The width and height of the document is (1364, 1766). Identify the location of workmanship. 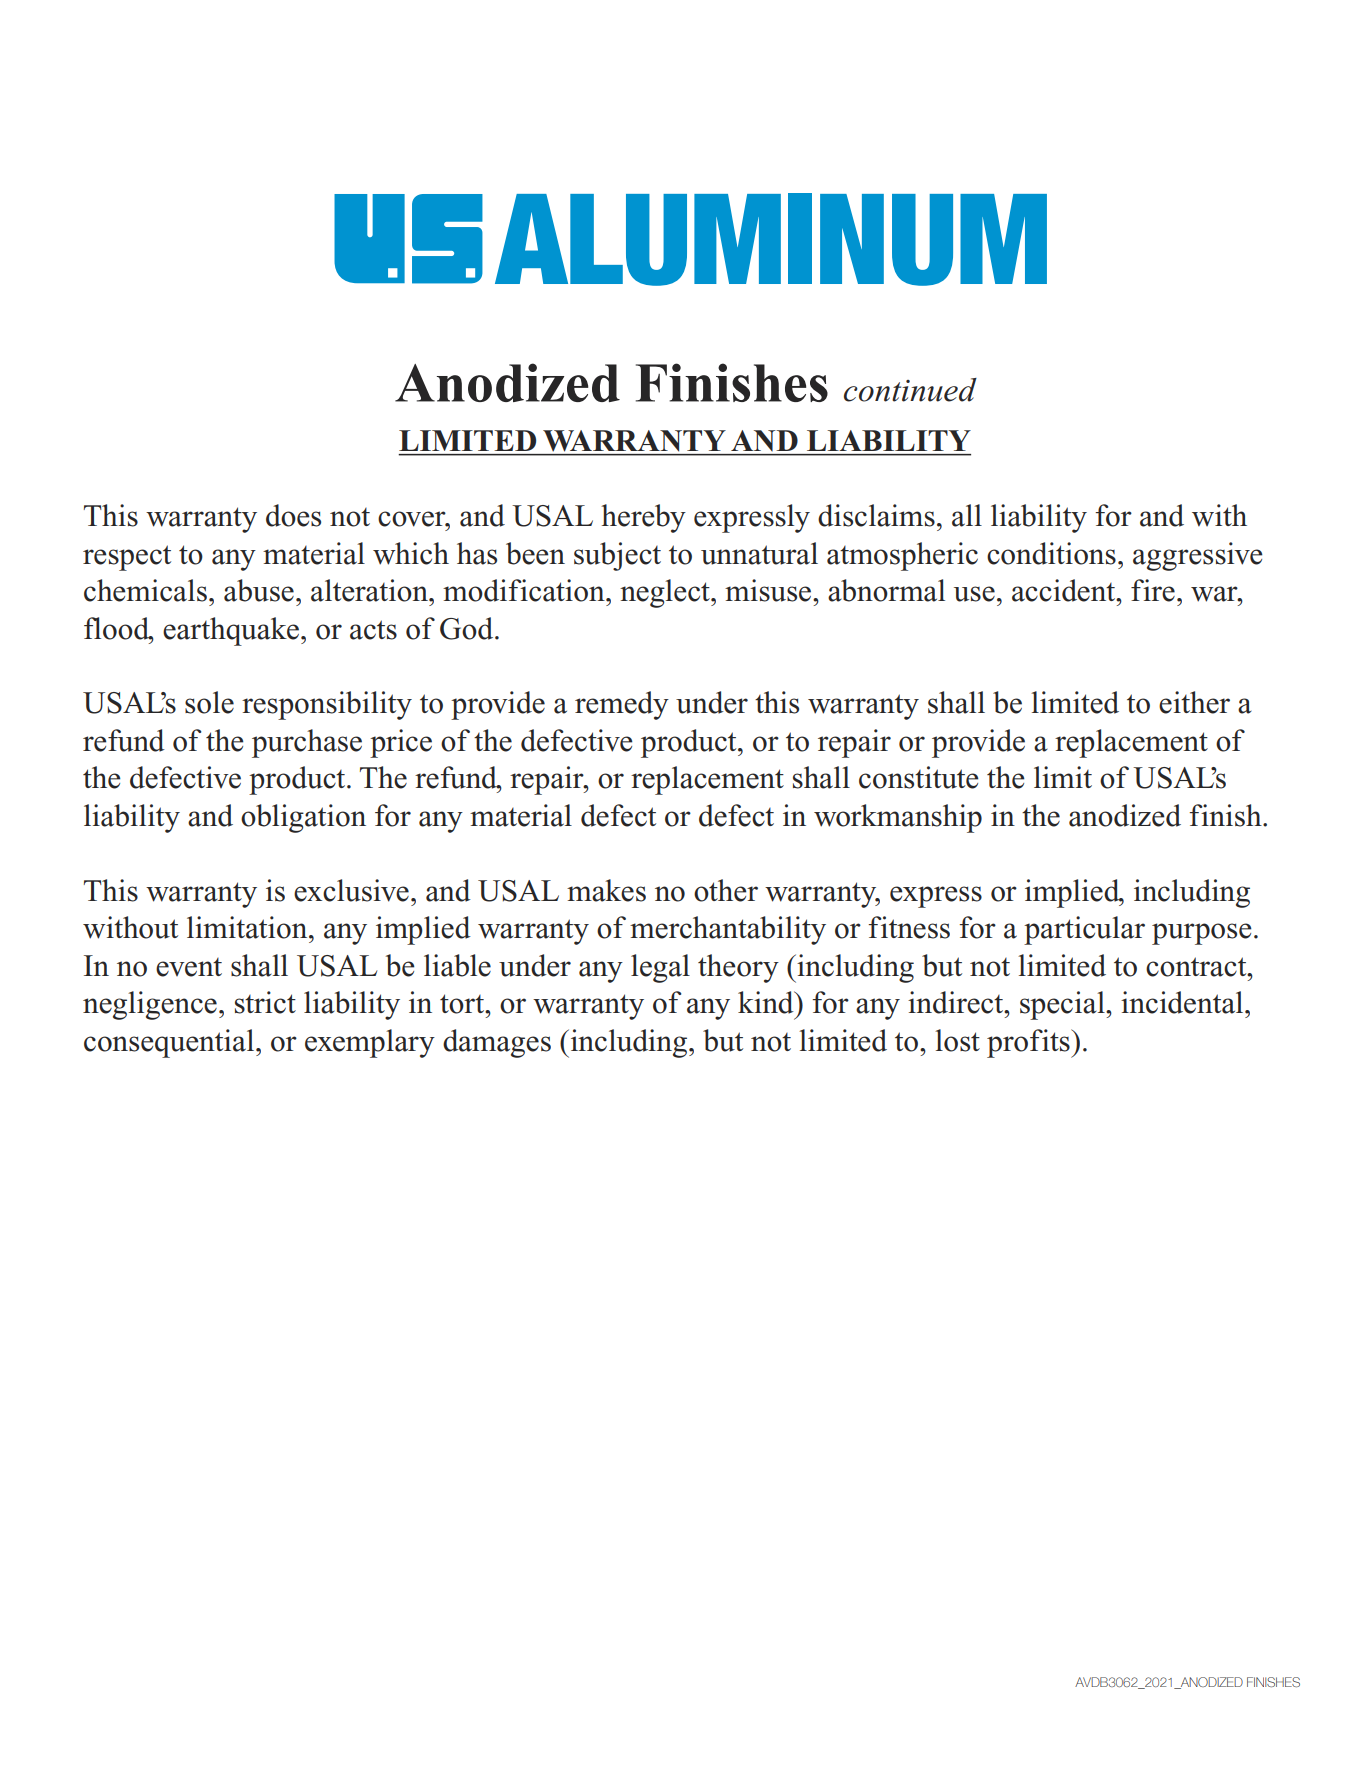
(898, 818).
